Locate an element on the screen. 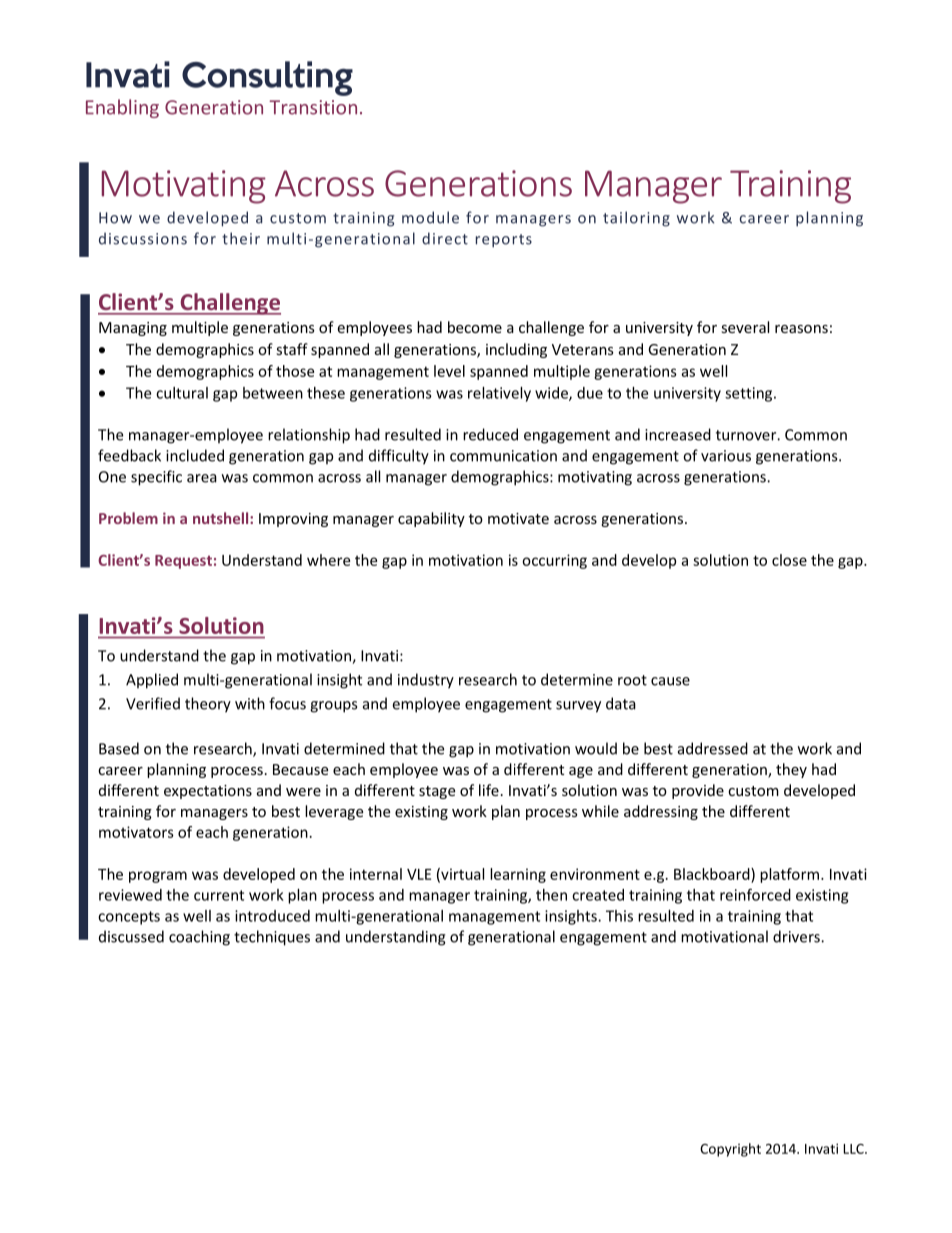  reduced is located at coordinates (490, 434).
